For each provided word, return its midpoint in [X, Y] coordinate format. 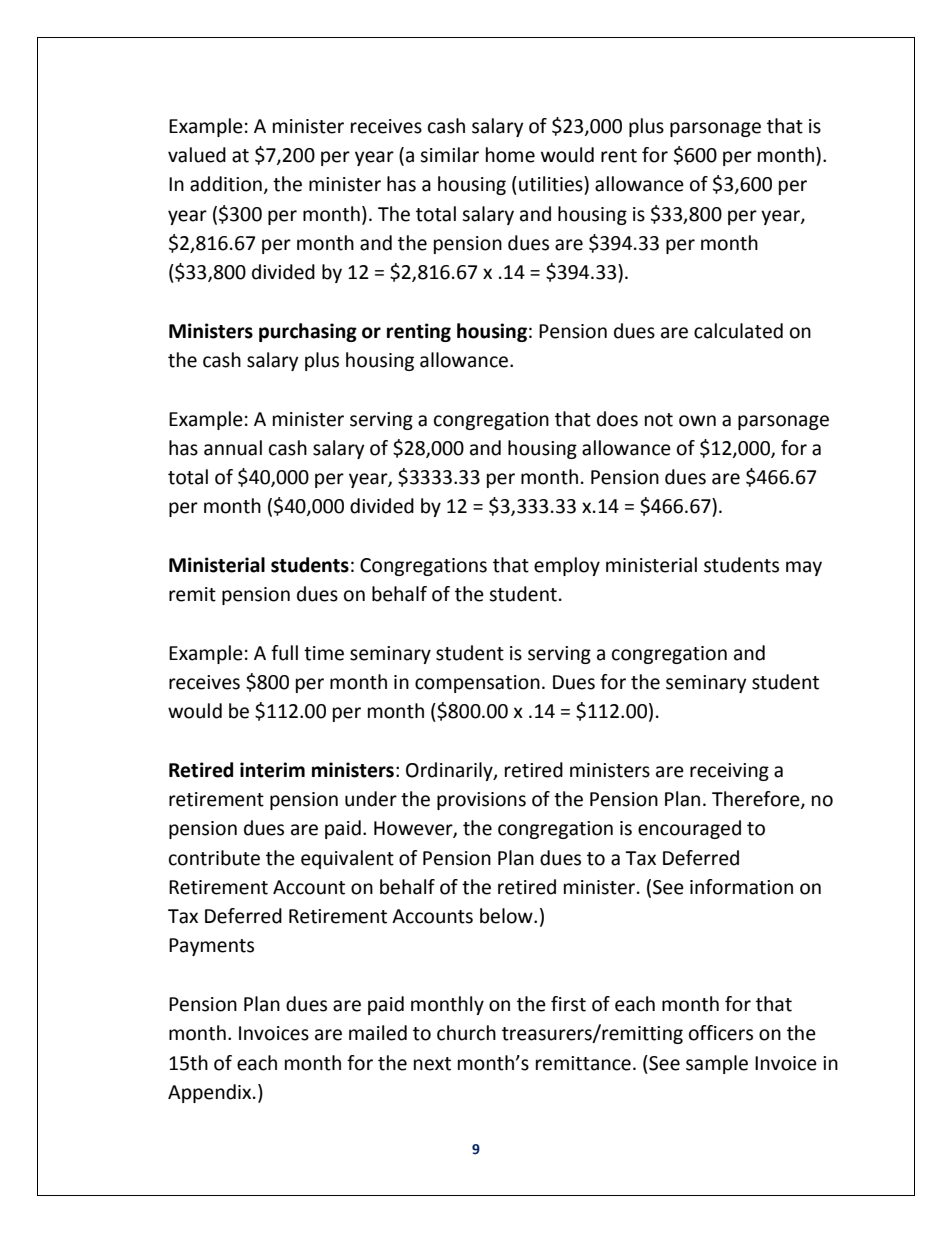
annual [233, 448]
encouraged [689, 829]
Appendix [211, 1093]
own [697, 421]
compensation [477, 684]
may [804, 568]
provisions [481, 801]
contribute [214, 858]
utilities [552, 184]
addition [226, 184]
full [284, 653]
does [617, 419]
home [510, 155]
